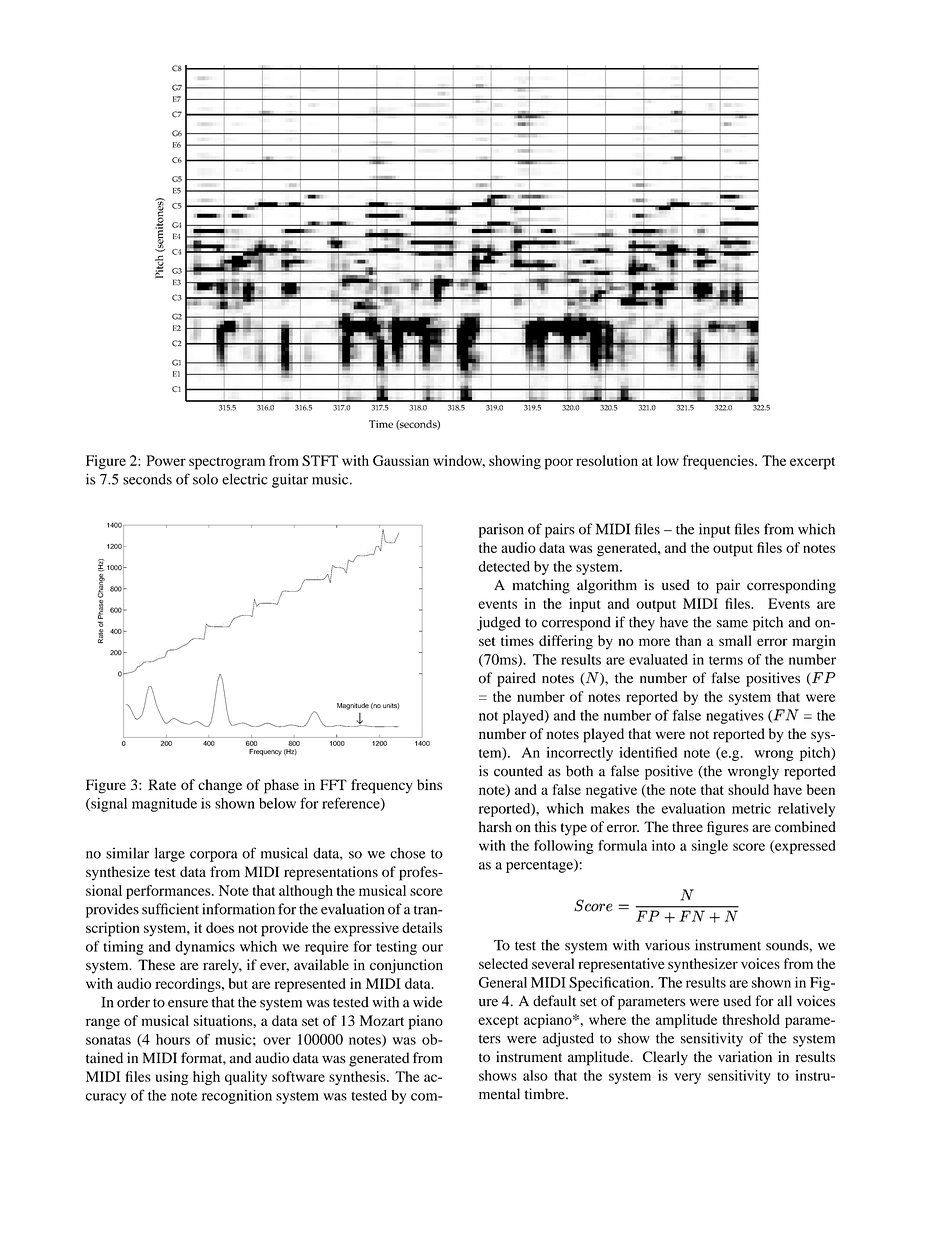 The image size is (952, 1233). I want to click on judged, so click(499, 623).
